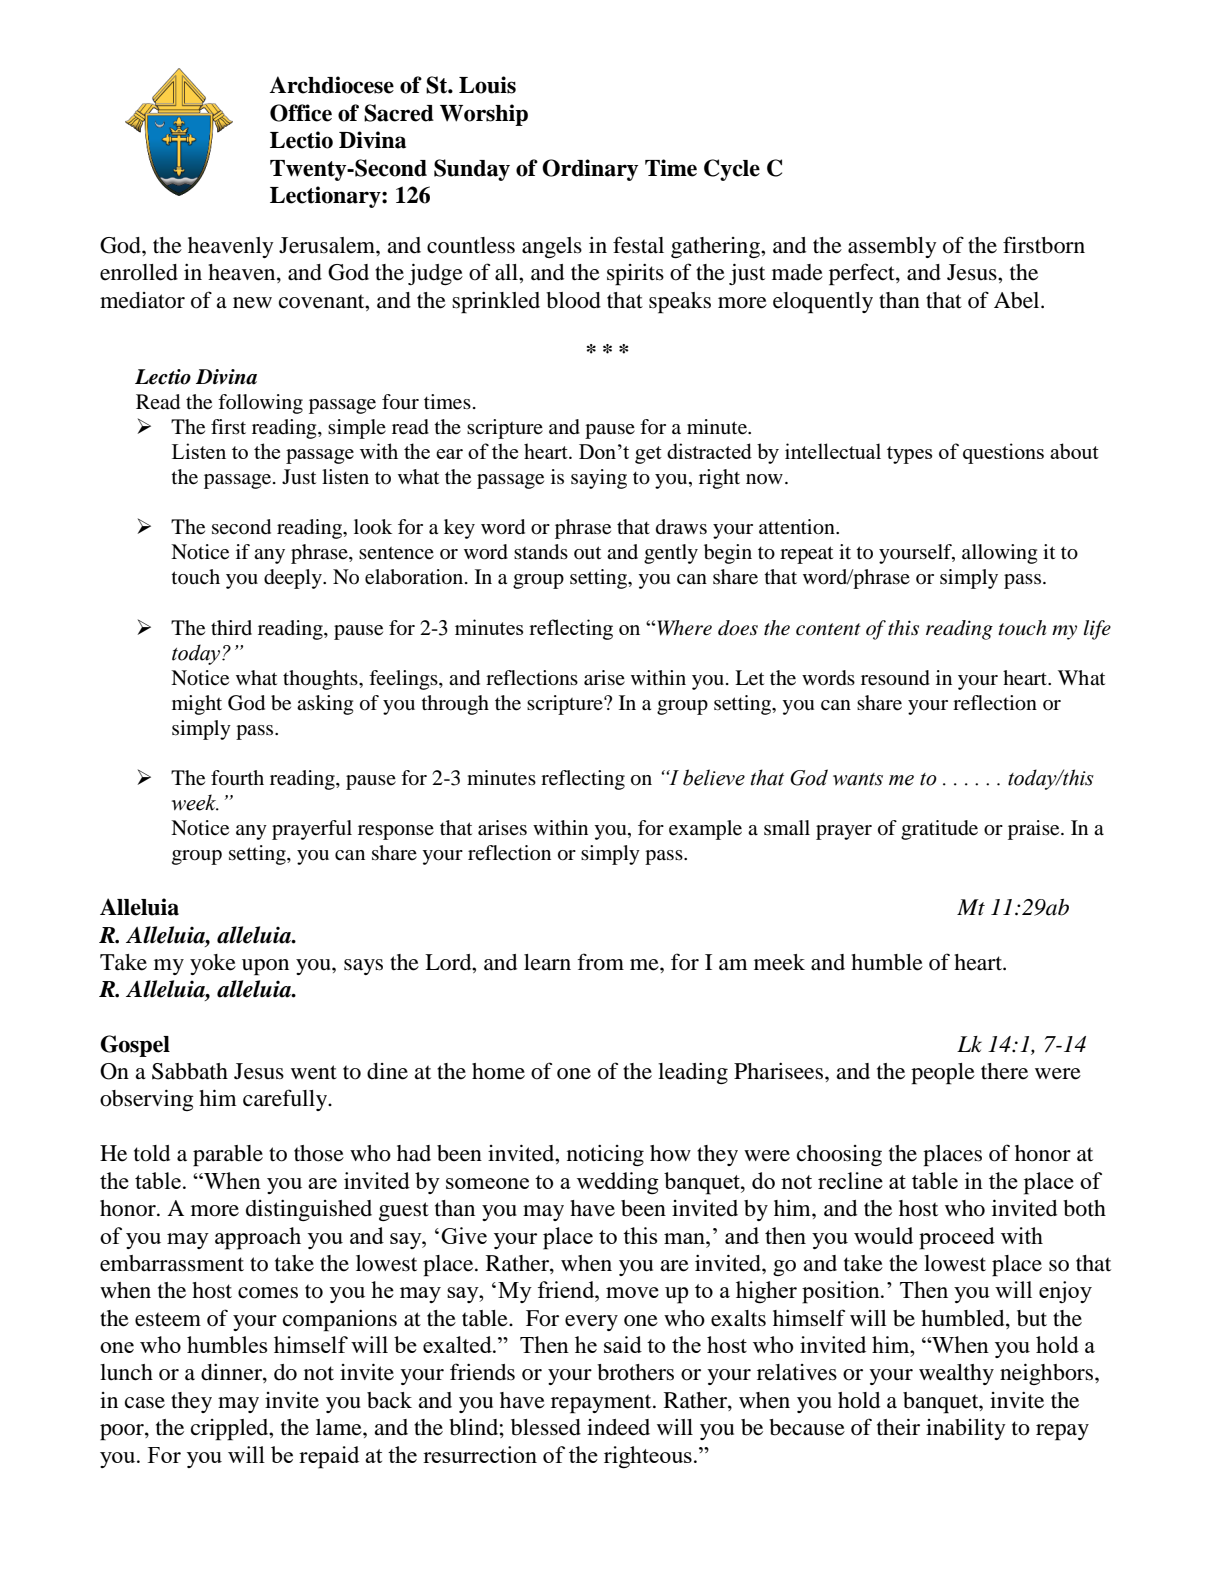 Image resolution: width=1215 pixels, height=1572 pixels. What do you see at coordinates (590, 170) in the document?
I see `Ordinary` at bounding box center [590, 170].
